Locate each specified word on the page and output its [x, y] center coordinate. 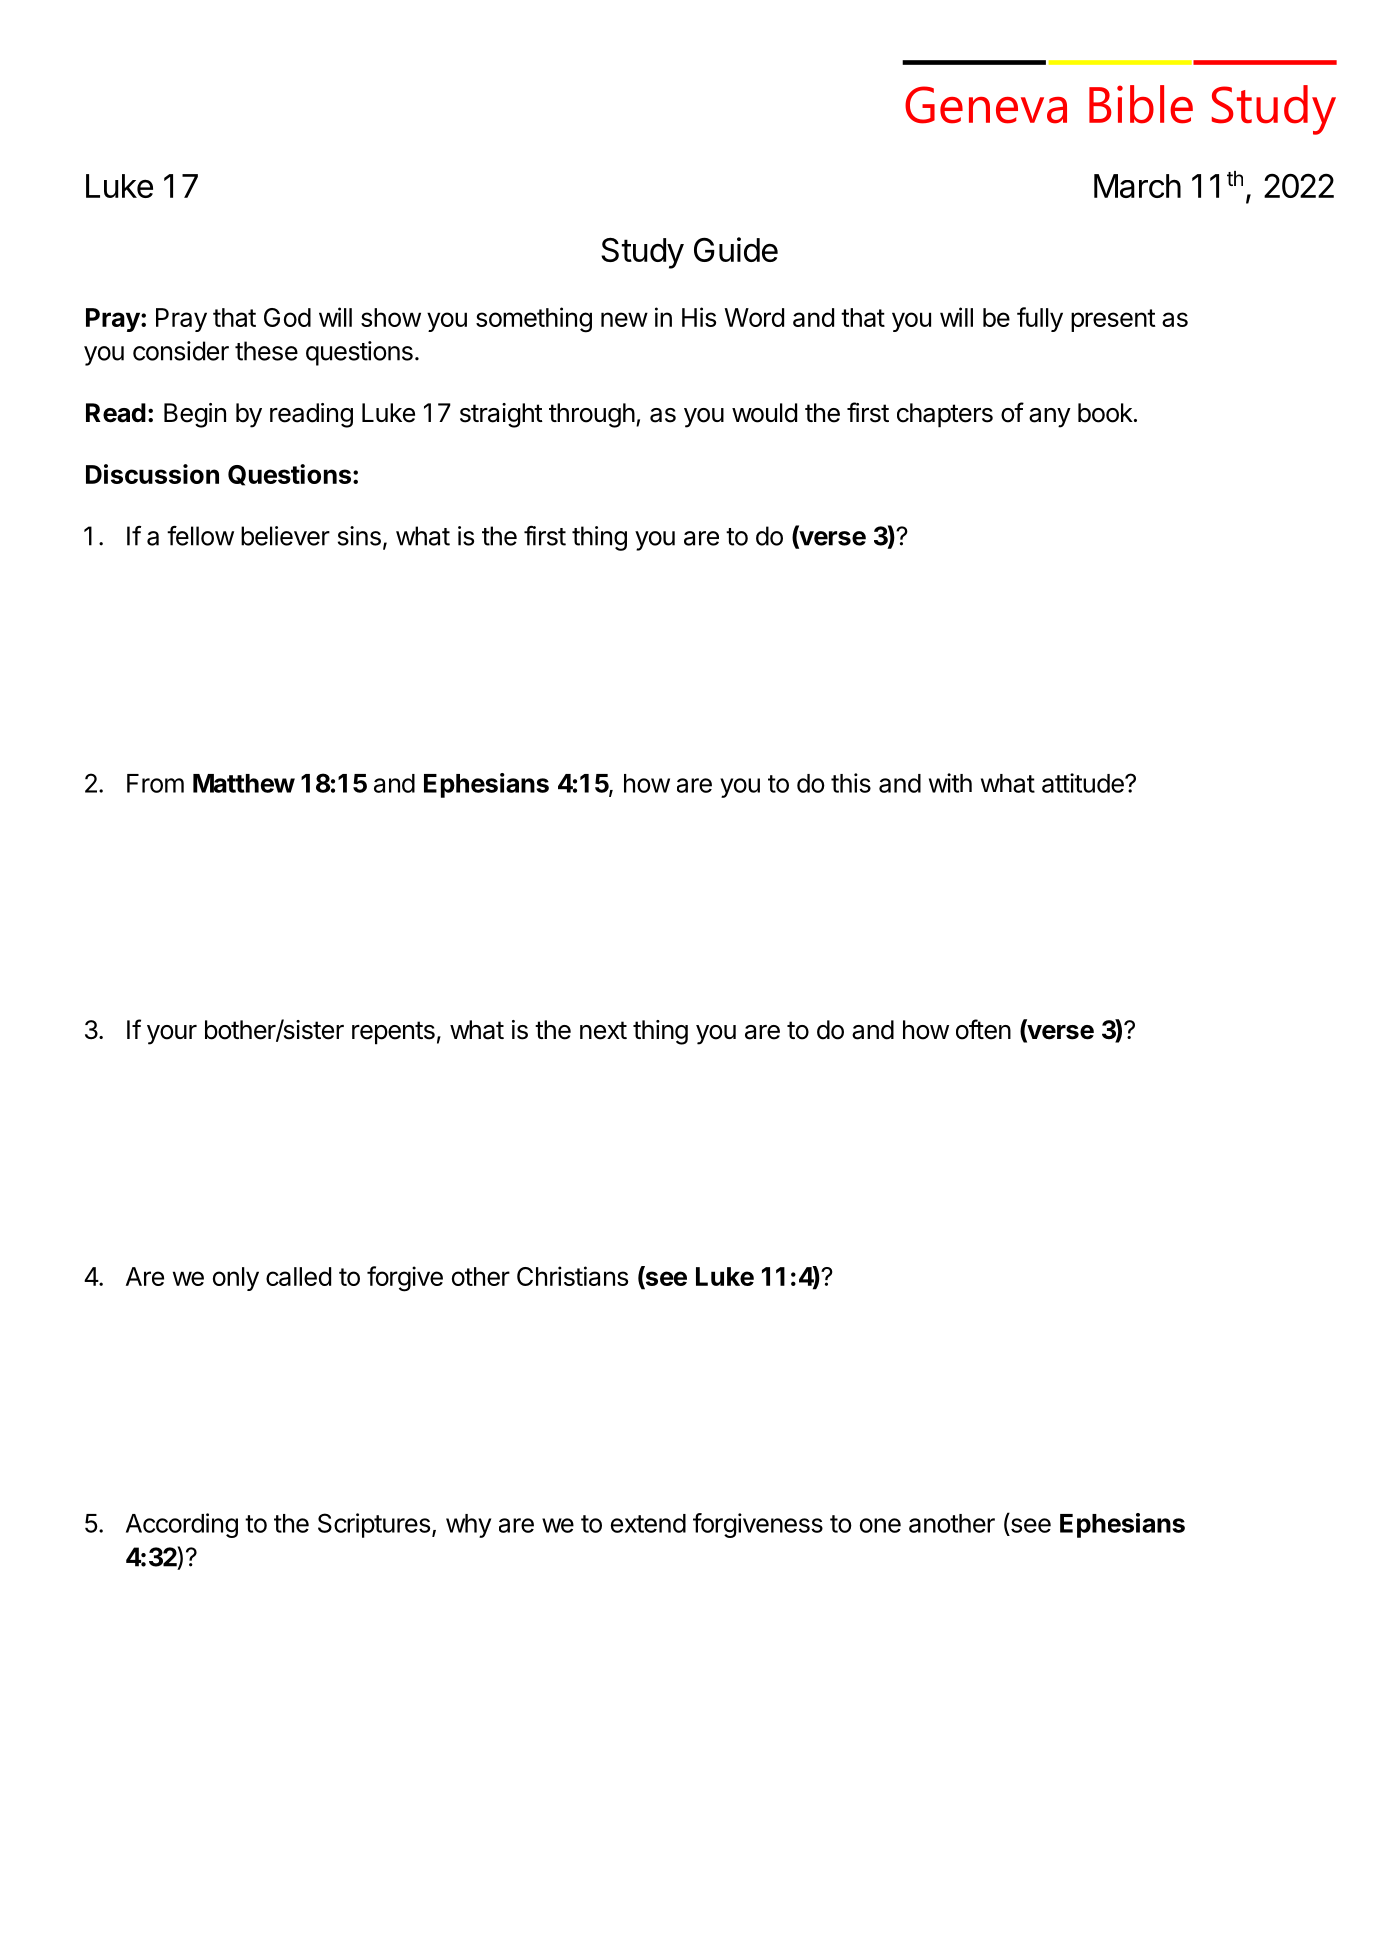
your [172, 1035]
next [603, 1030]
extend [648, 1523]
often [983, 1029]
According [182, 1525]
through [592, 415]
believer [285, 536]
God [287, 317]
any [1050, 418]
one [880, 1525]
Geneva [986, 105]
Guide [736, 249]
